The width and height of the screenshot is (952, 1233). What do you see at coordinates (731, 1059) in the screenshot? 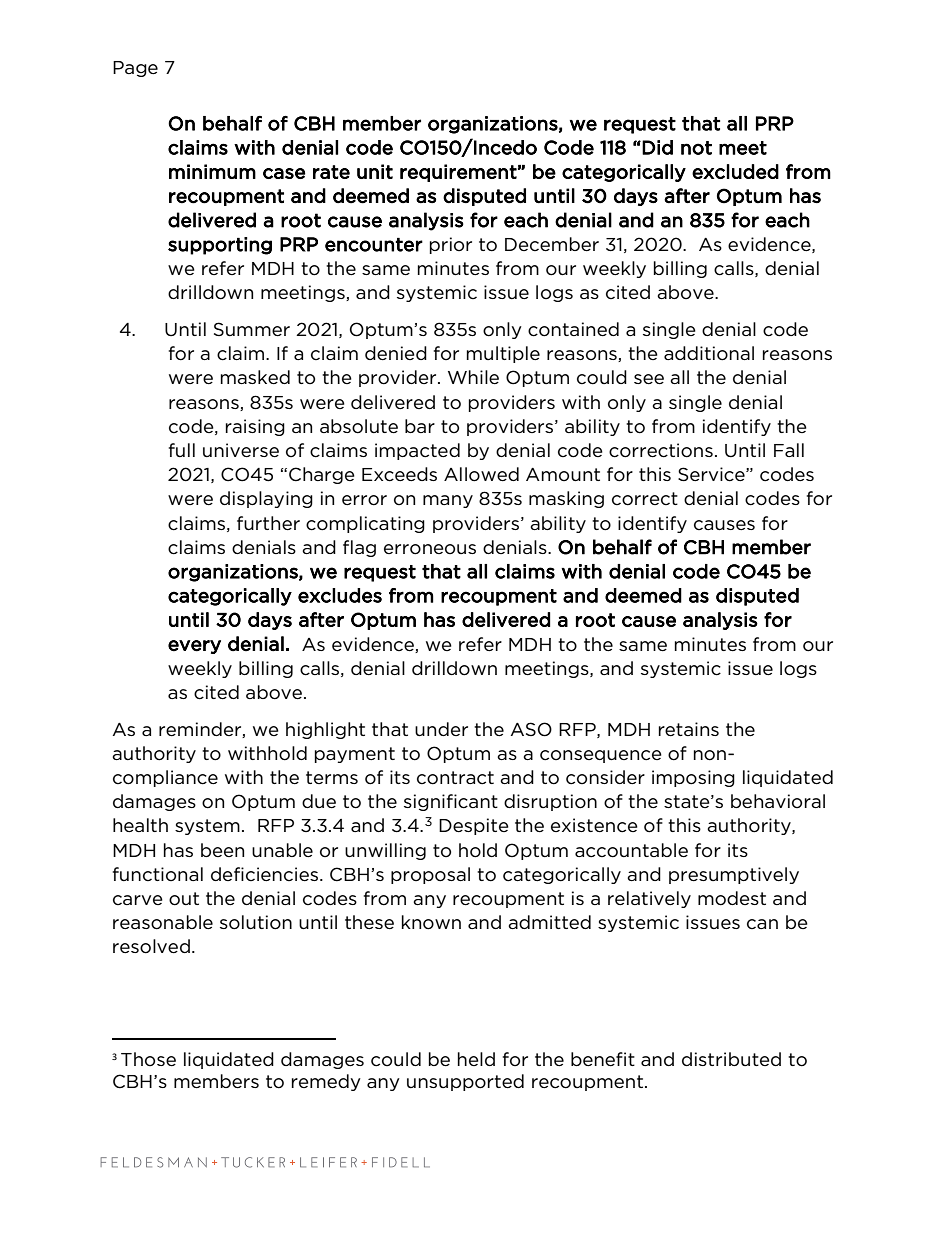
I see `distributed` at bounding box center [731, 1059].
